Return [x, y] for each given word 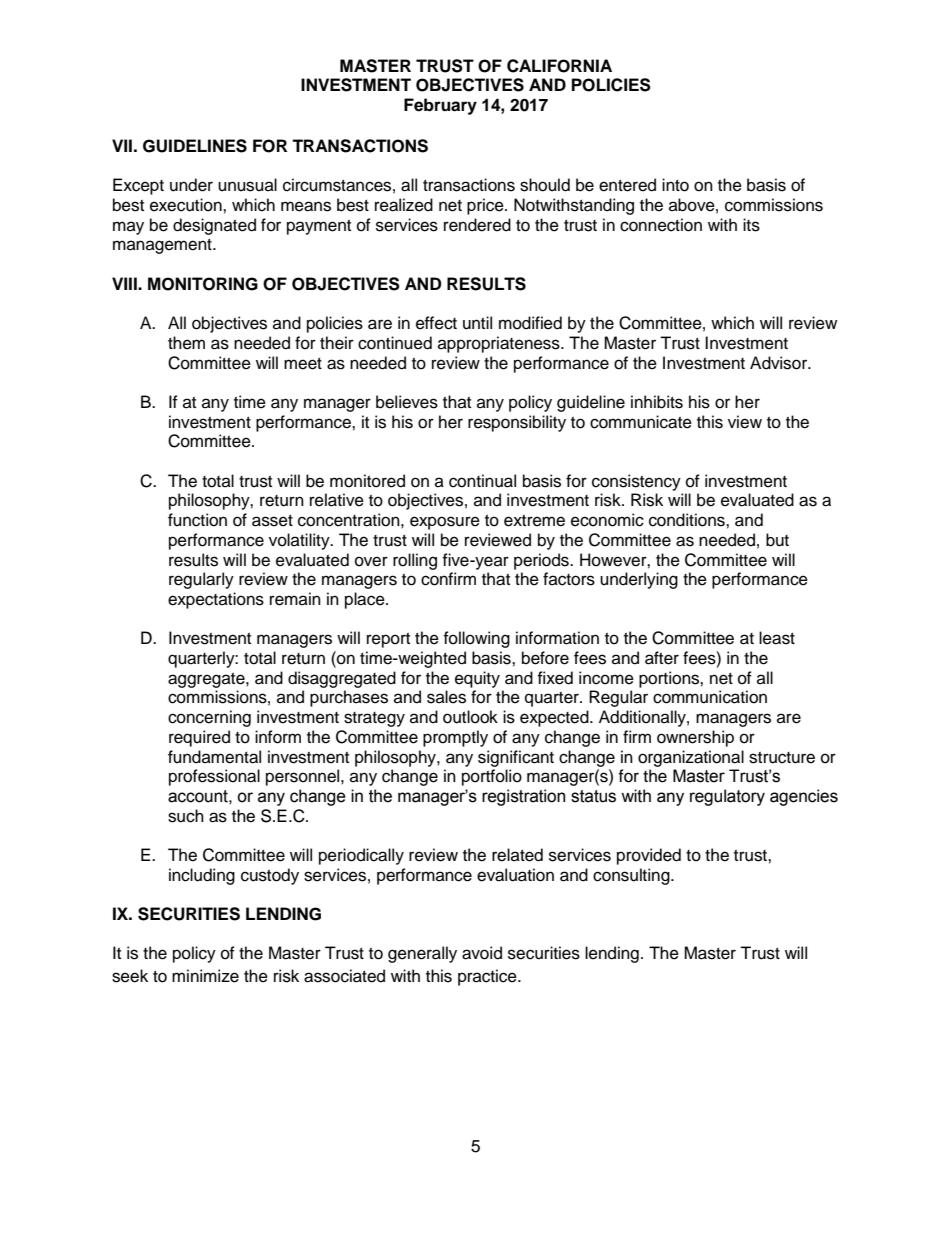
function [197, 520]
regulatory [727, 797]
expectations [216, 600]
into [675, 185]
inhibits [657, 402]
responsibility [517, 423]
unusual [247, 185]
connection [661, 225]
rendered [477, 225]
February [440, 106]
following [476, 639]
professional [214, 777]
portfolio [492, 777]
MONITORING [203, 284]
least [777, 638]
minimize [205, 976]
